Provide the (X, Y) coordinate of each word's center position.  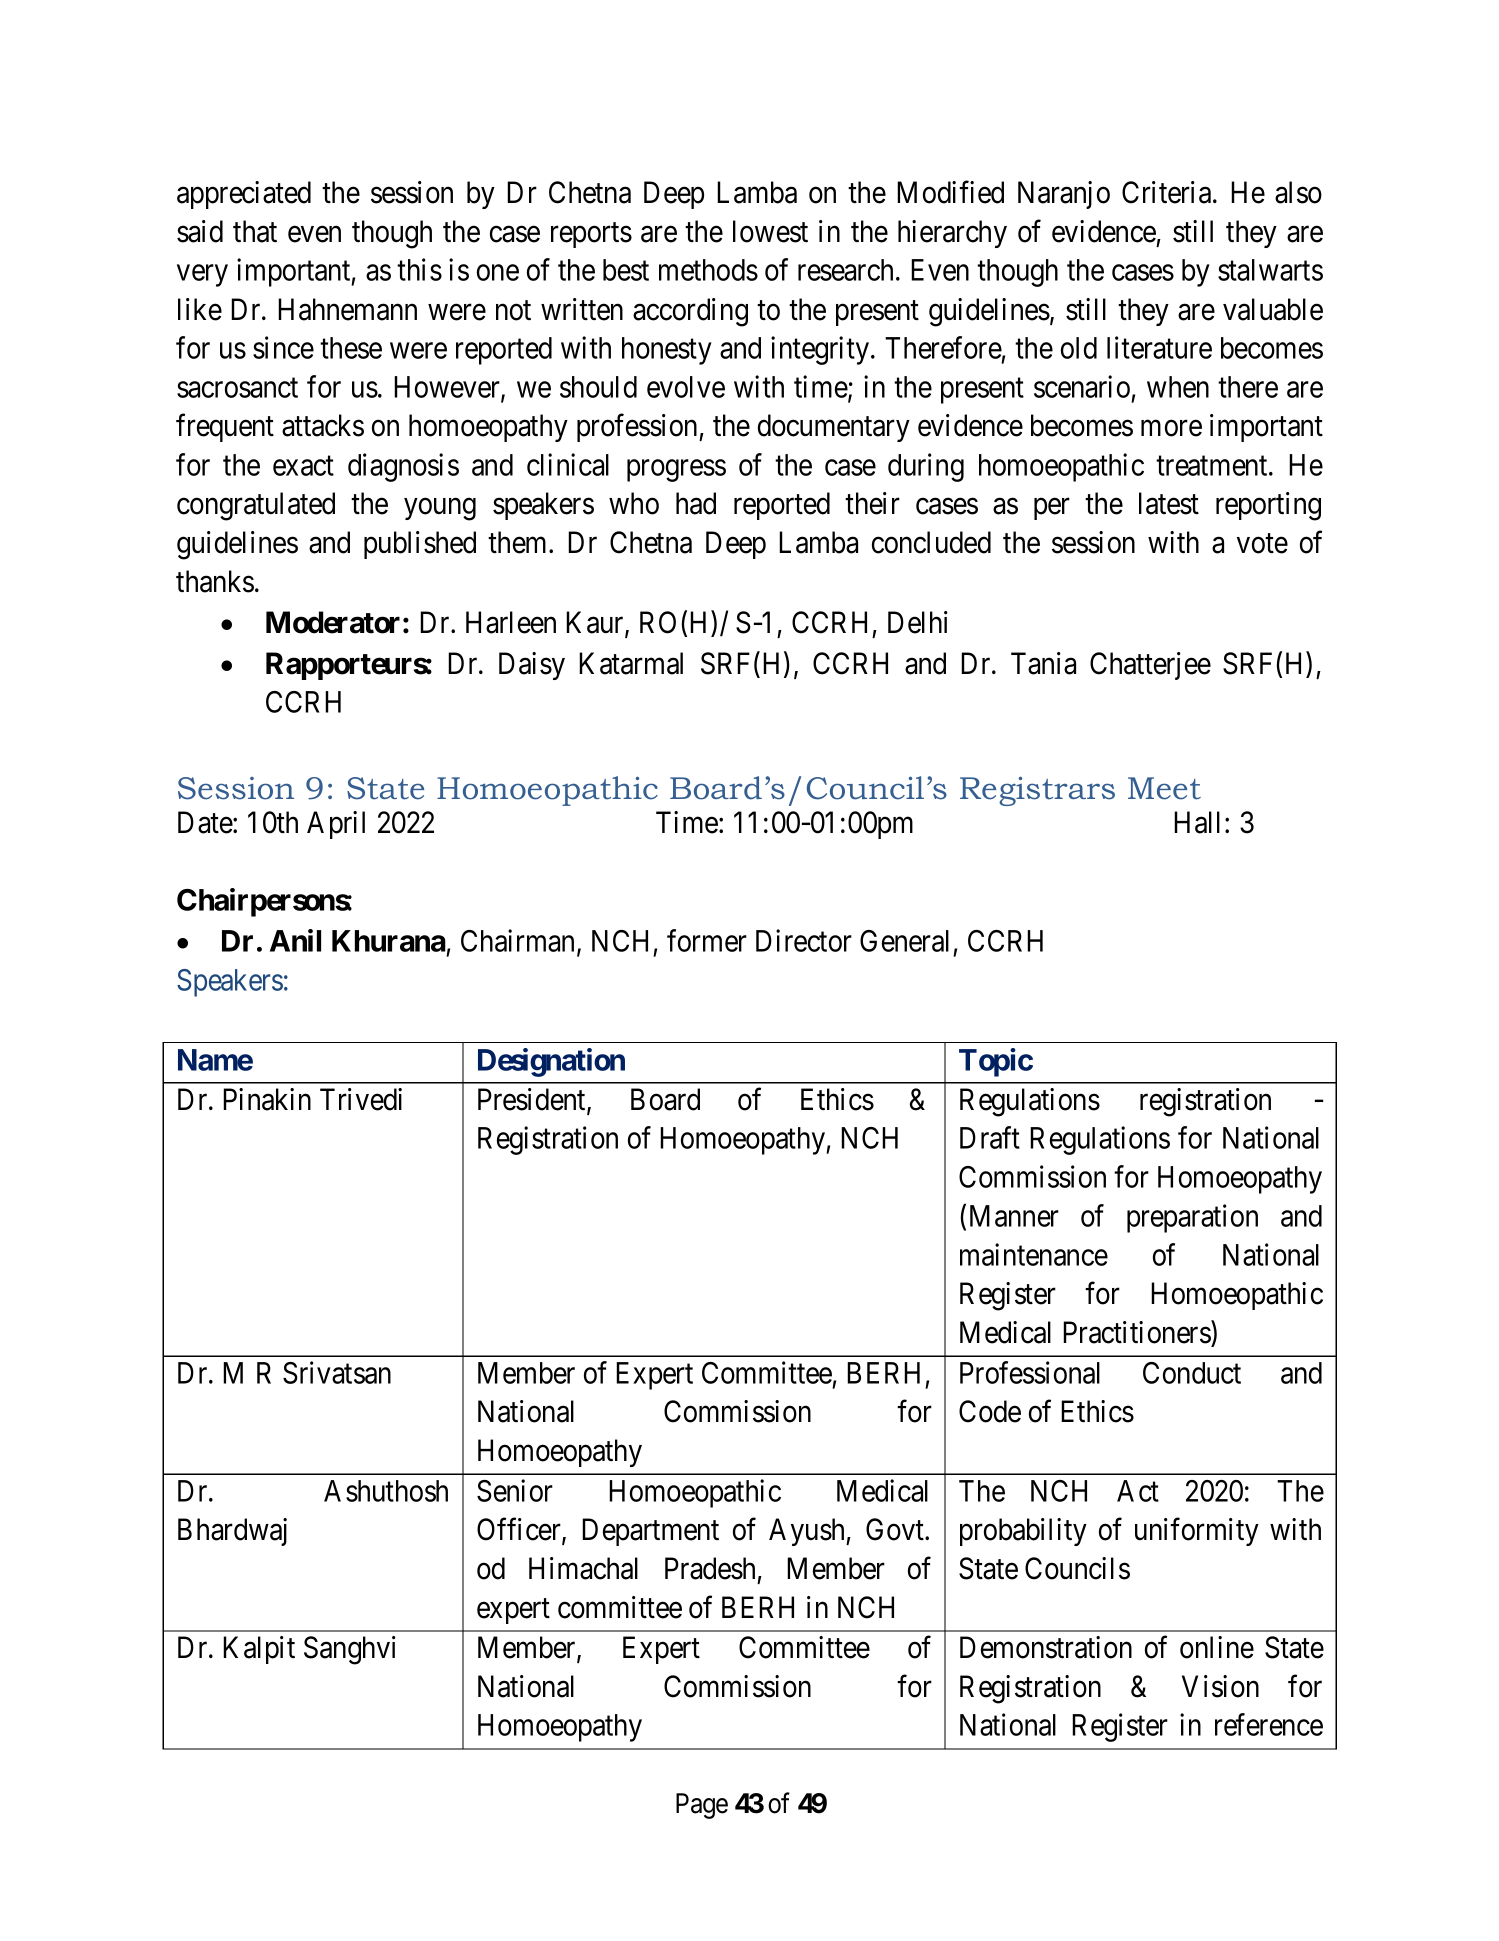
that (255, 231)
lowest (770, 231)
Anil (295, 940)
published (420, 545)
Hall (1197, 822)
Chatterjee (1150, 666)
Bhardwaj (232, 1532)
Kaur (596, 623)
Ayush (808, 1532)
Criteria (1168, 192)
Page (702, 1806)
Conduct (1192, 1373)
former (707, 940)
